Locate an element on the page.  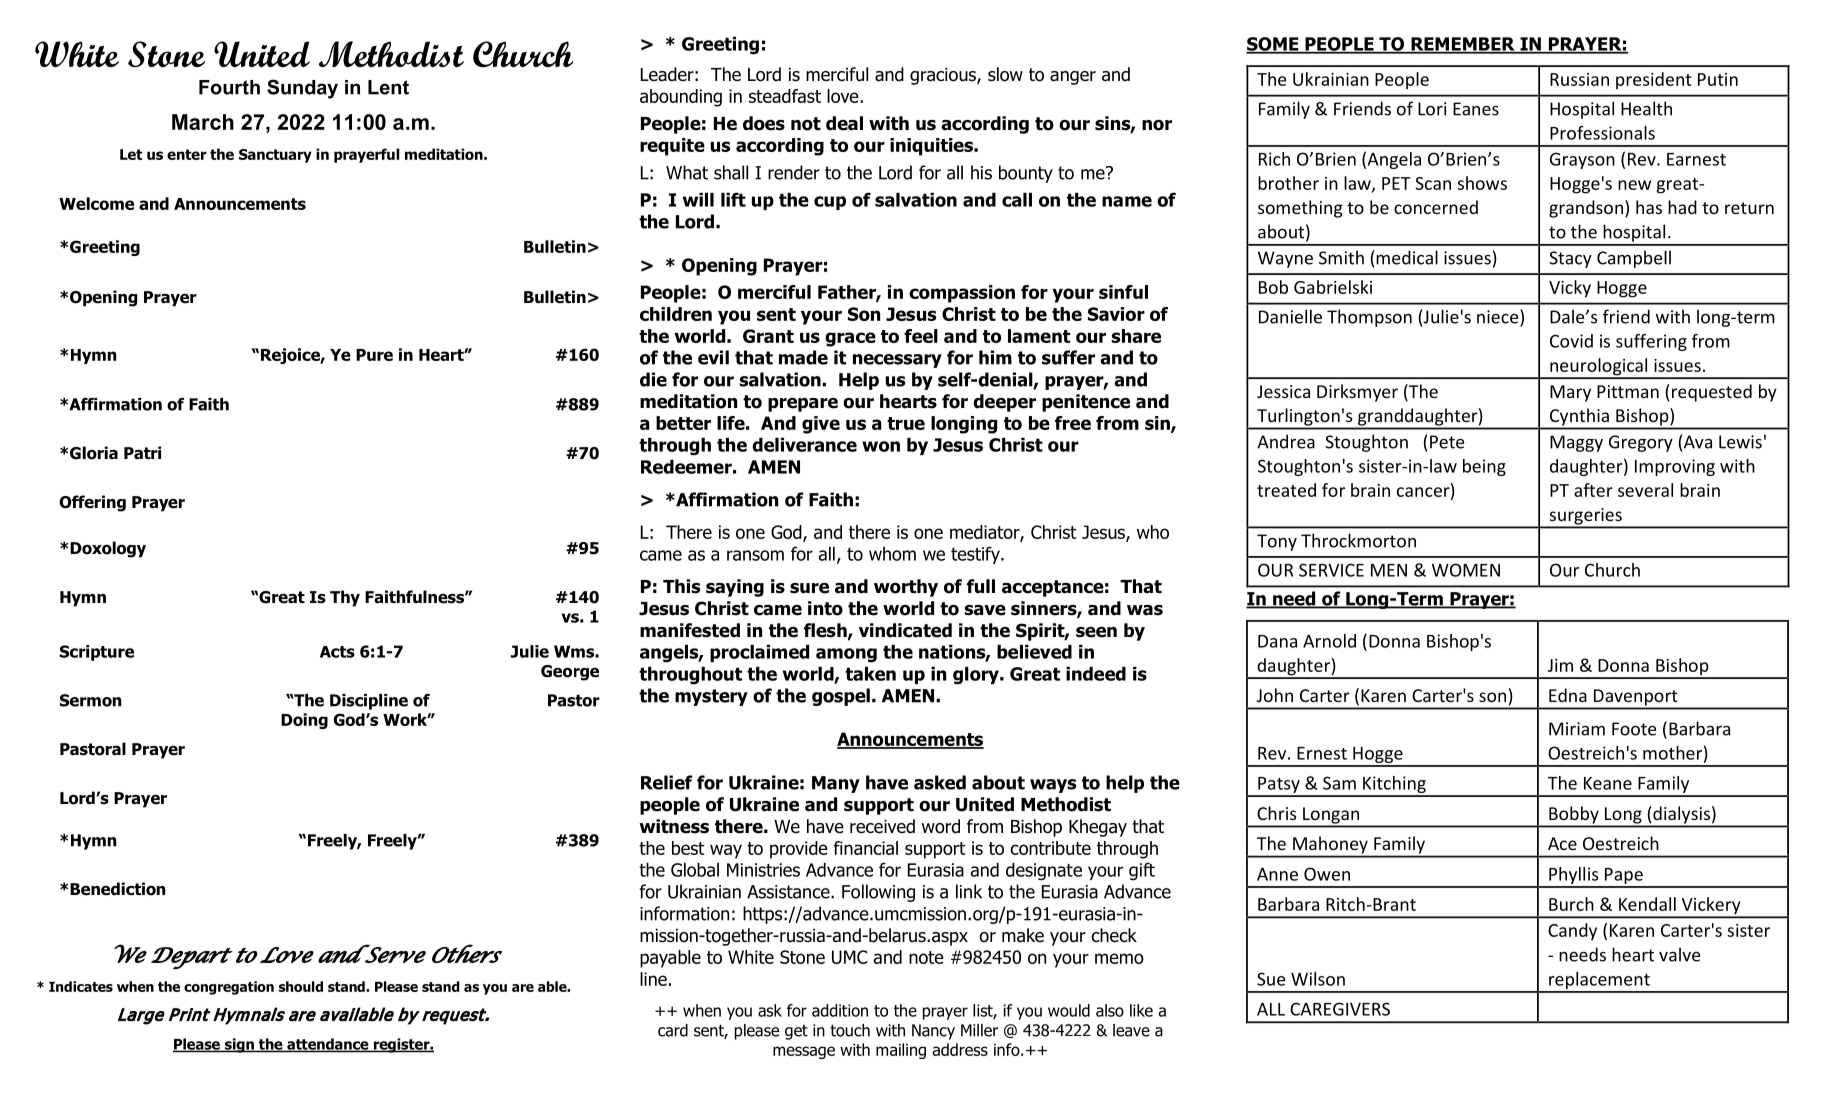
Vicky is located at coordinates (1570, 289).
